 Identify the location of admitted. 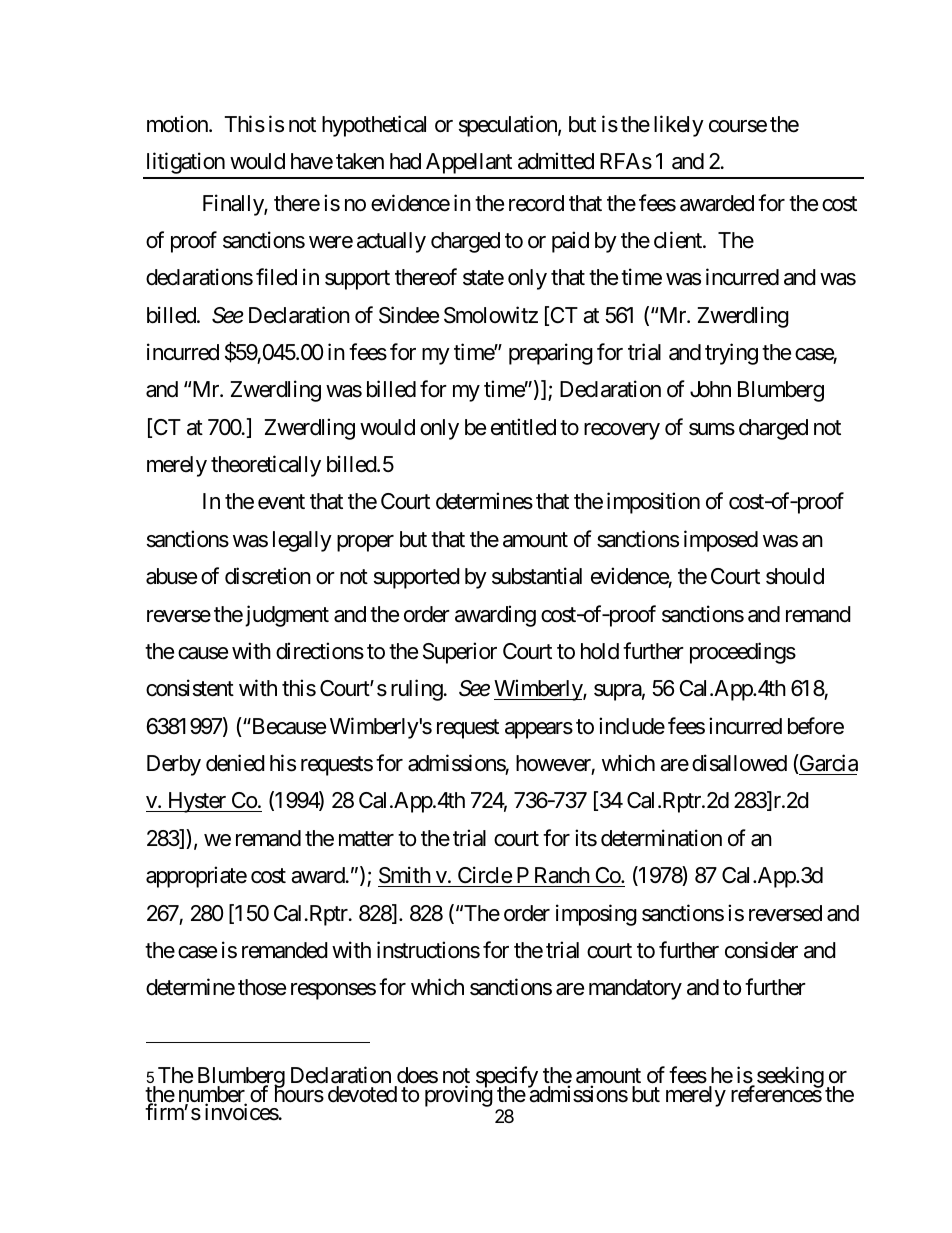
(556, 161).
